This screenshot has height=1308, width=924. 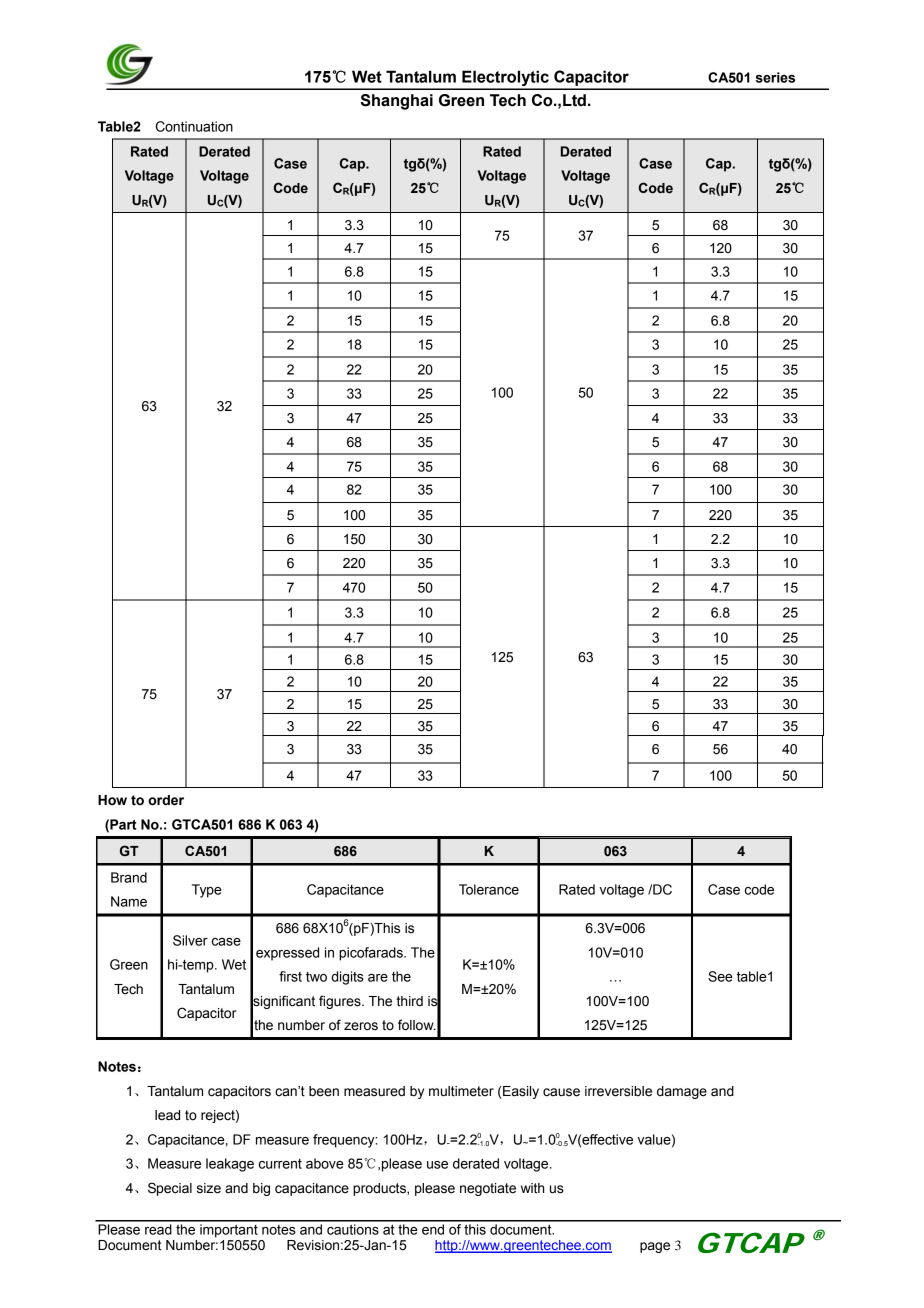 What do you see at coordinates (488, 1189) in the screenshot?
I see `negotiate` at bounding box center [488, 1189].
